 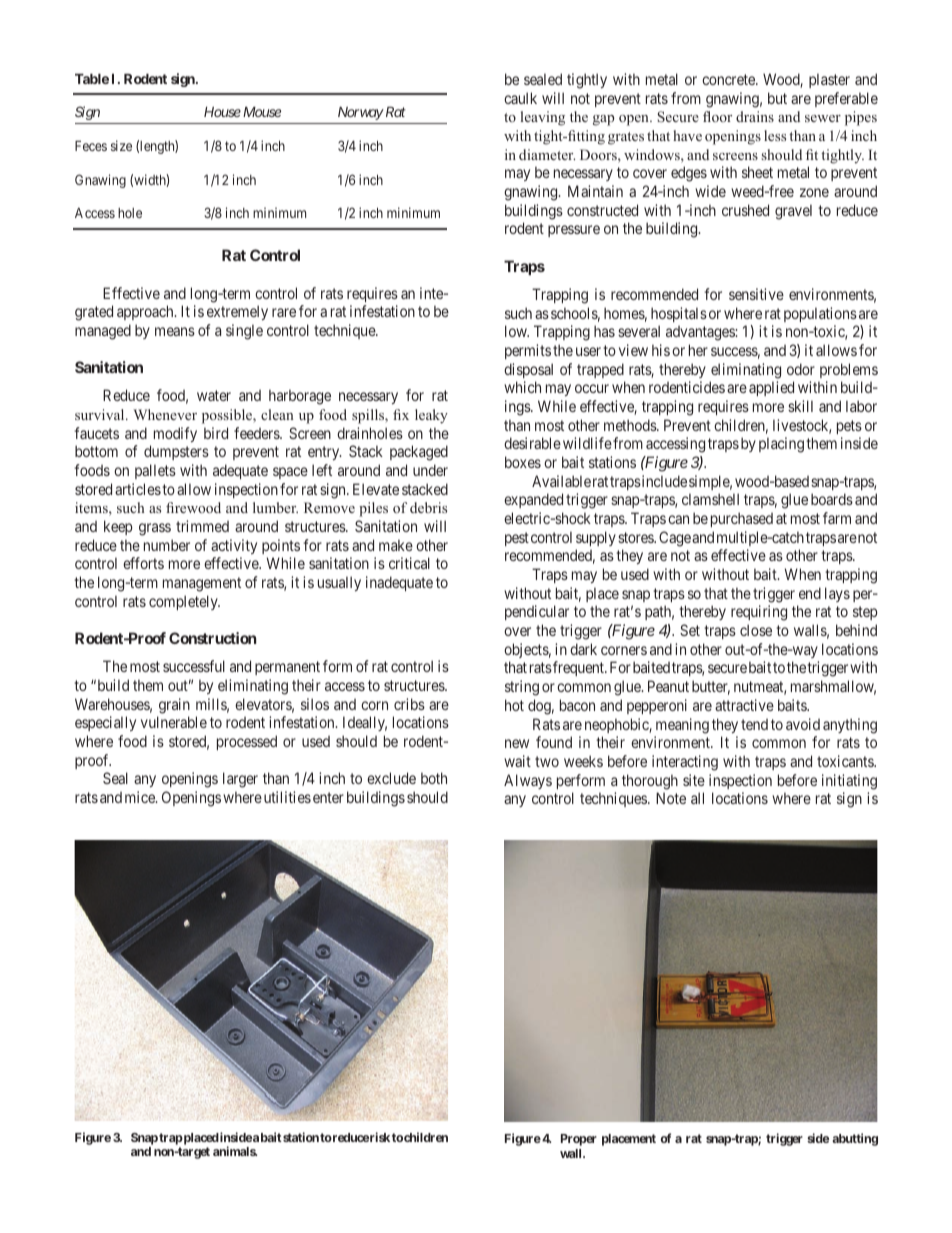 I want to click on Proper, so click(x=579, y=1140).
